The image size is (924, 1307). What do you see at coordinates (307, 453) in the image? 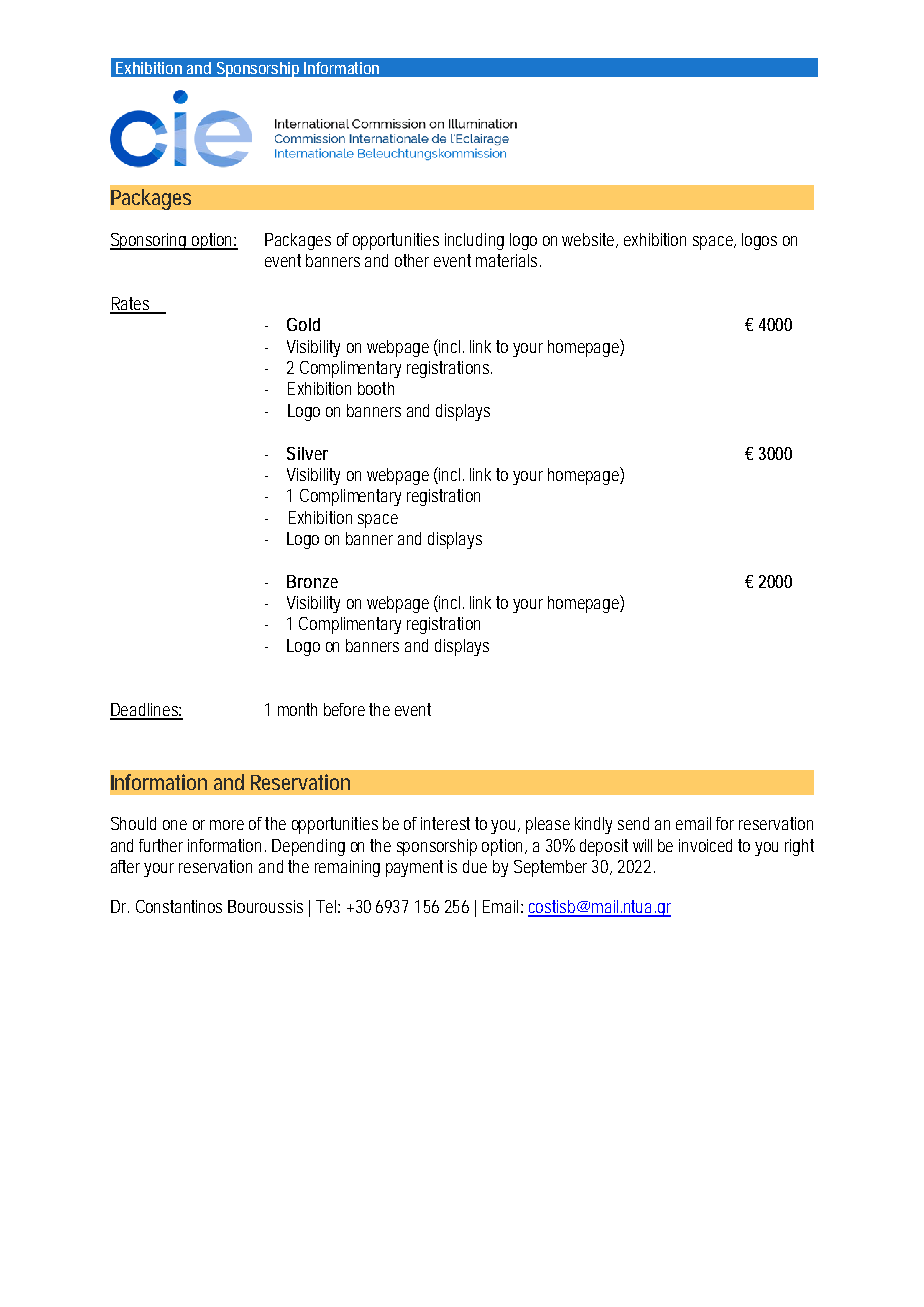
I see `Silver` at bounding box center [307, 453].
